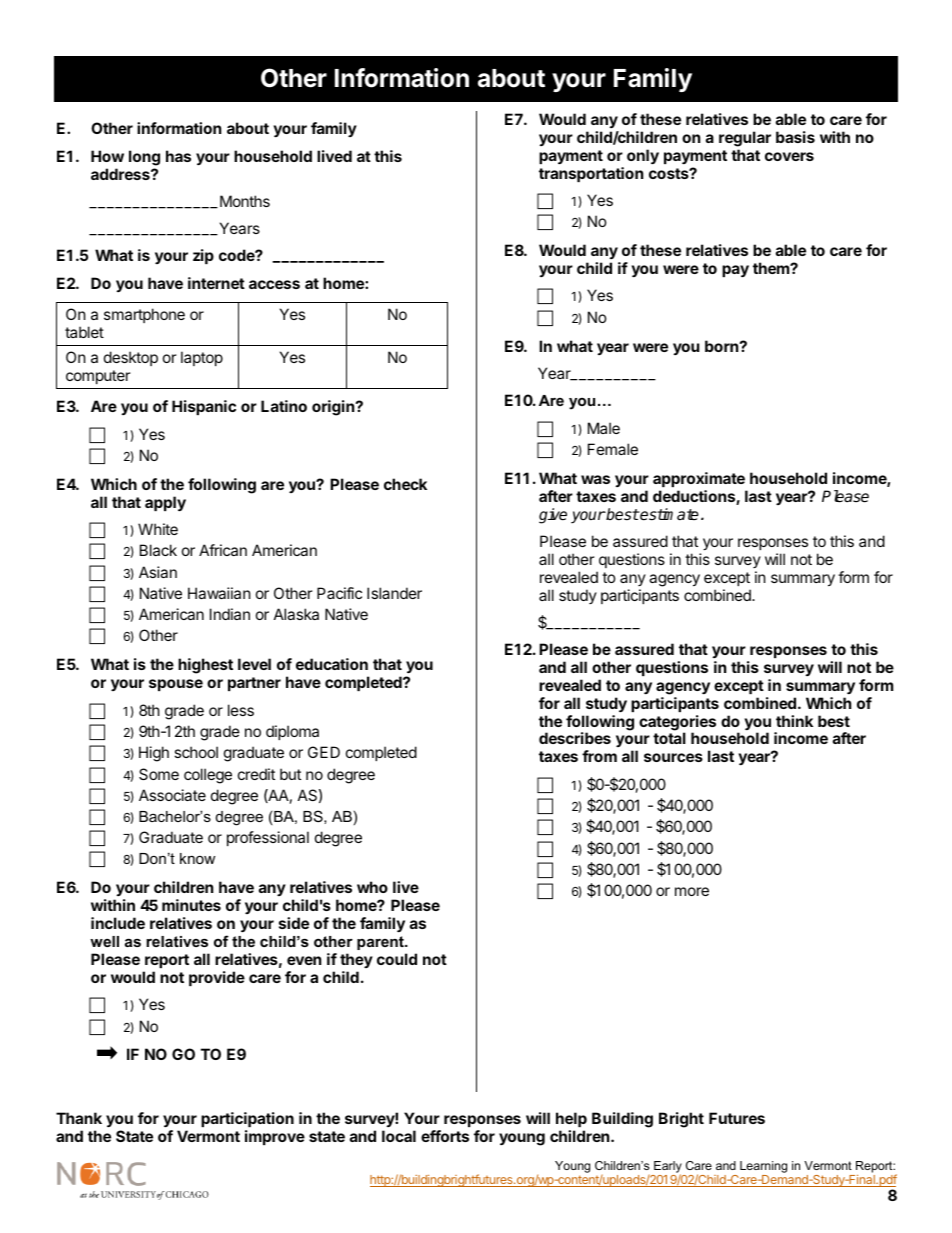 Image resolution: width=952 pixels, height=1233 pixels. Describe the element at coordinates (745, 139) in the image. I see `regular` at that location.
